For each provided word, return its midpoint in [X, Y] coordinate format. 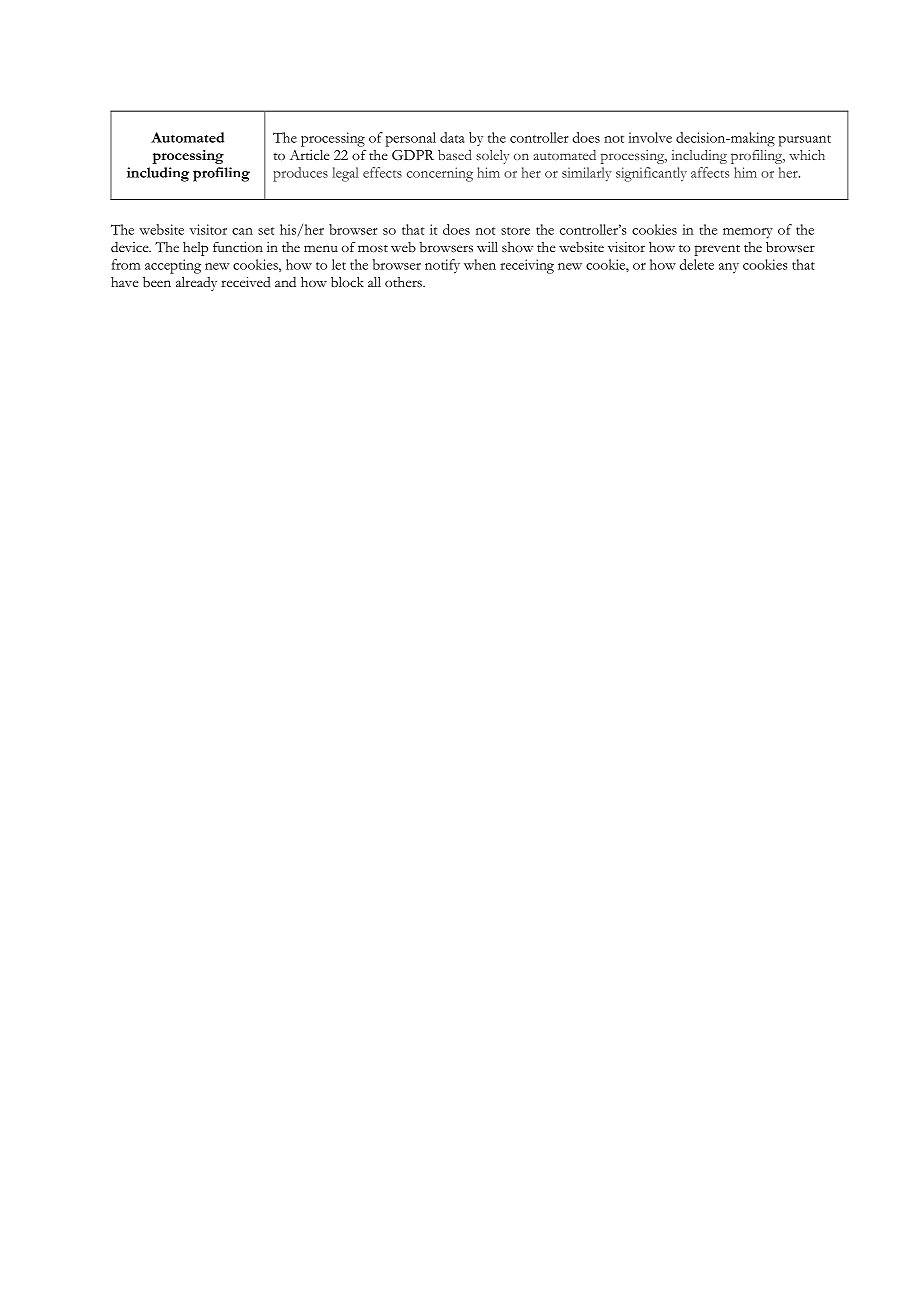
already [196, 284]
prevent [717, 250]
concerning [440, 174]
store [515, 231]
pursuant [805, 141]
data [452, 137]
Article [310, 155]
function [238, 246]
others [404, 282]
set [266, 231]
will [487, 247]
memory [748, 233]
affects [710, 172]
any [729, 268]
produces [300, 174]
